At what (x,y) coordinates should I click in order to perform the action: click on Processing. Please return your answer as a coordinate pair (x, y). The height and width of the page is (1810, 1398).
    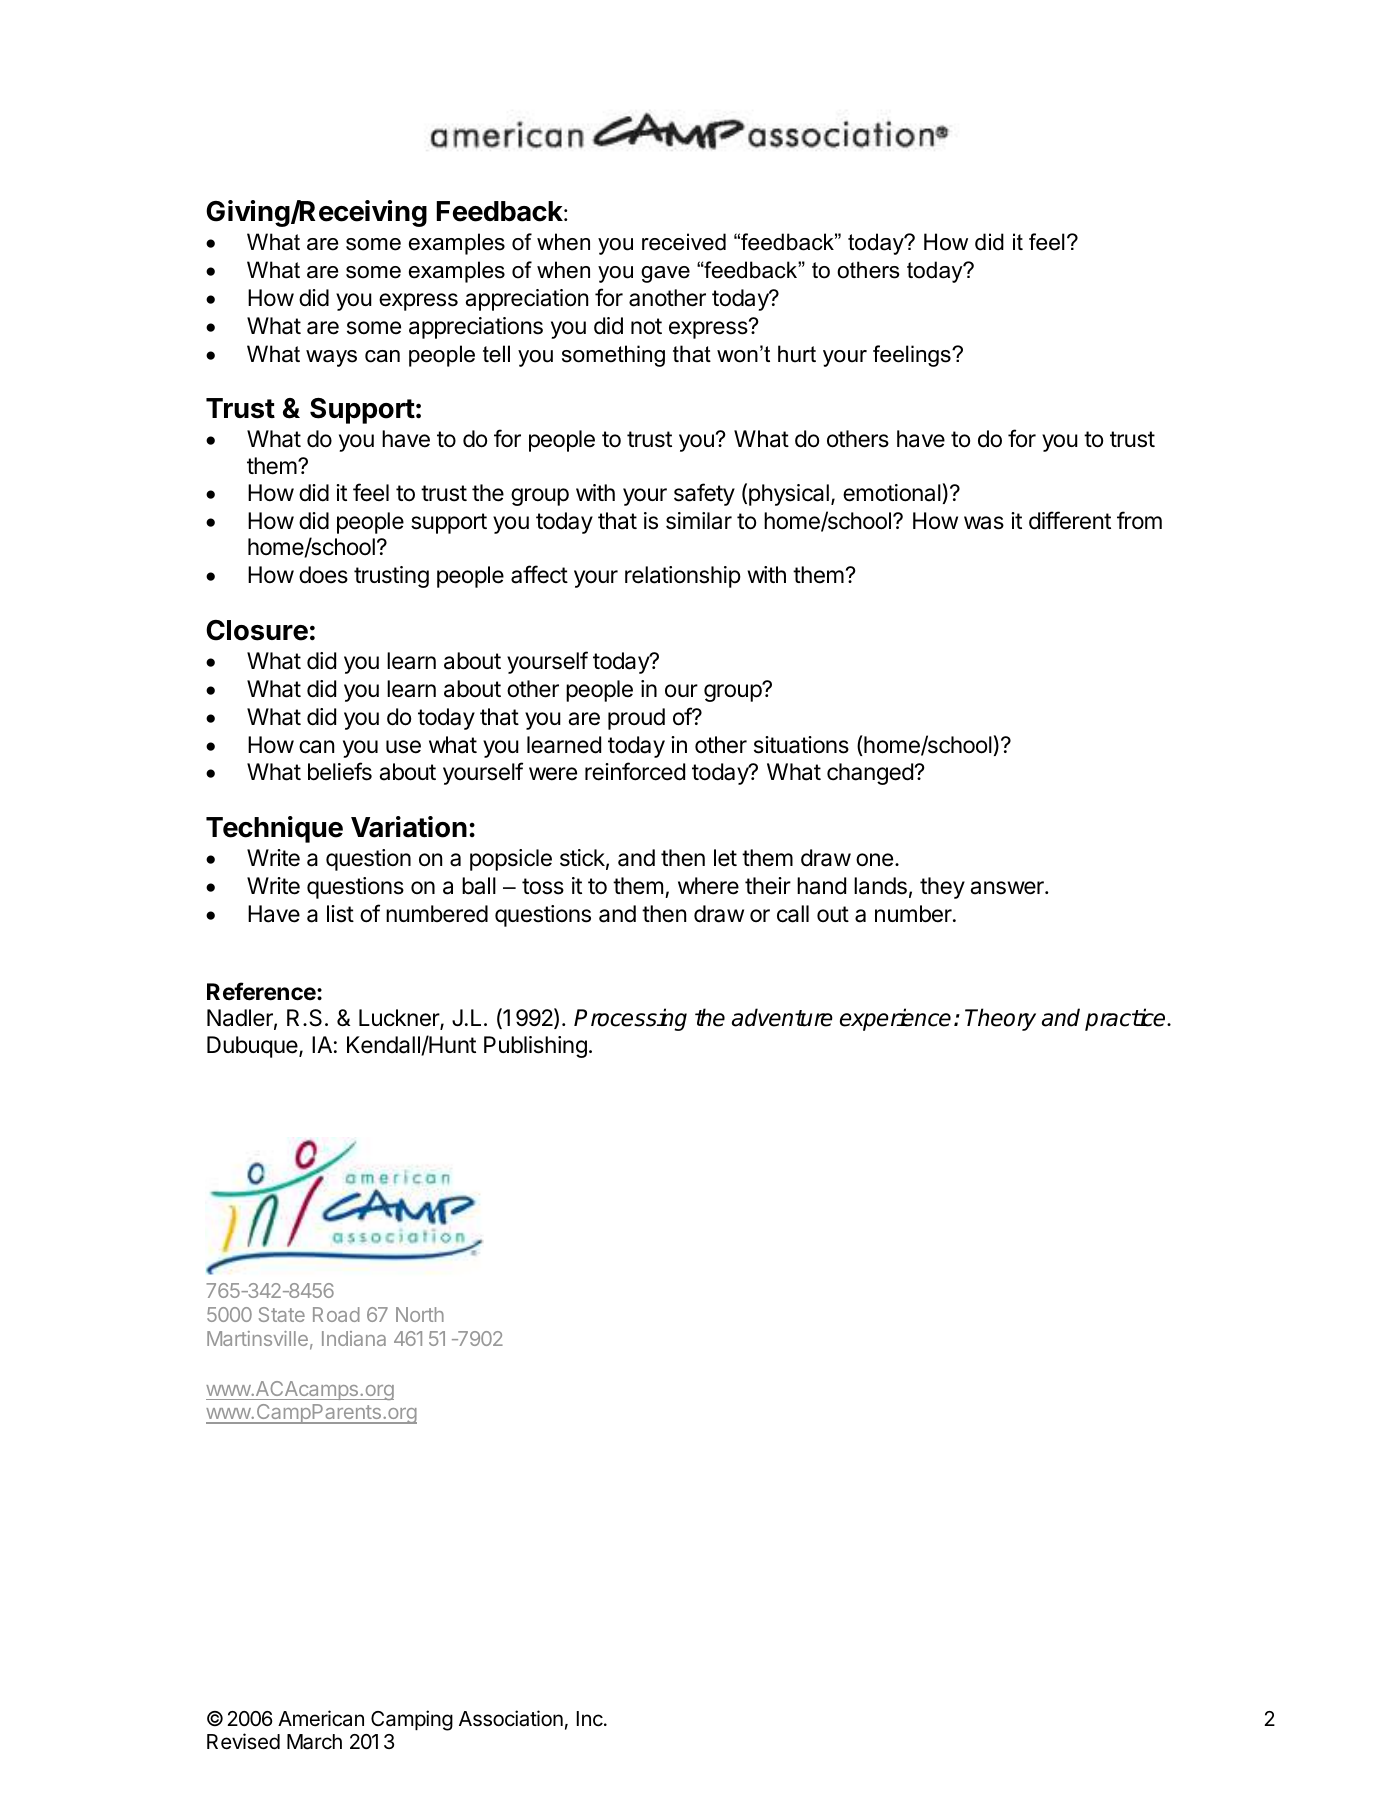
    Looking at the image, I should click on (630, 1019).
